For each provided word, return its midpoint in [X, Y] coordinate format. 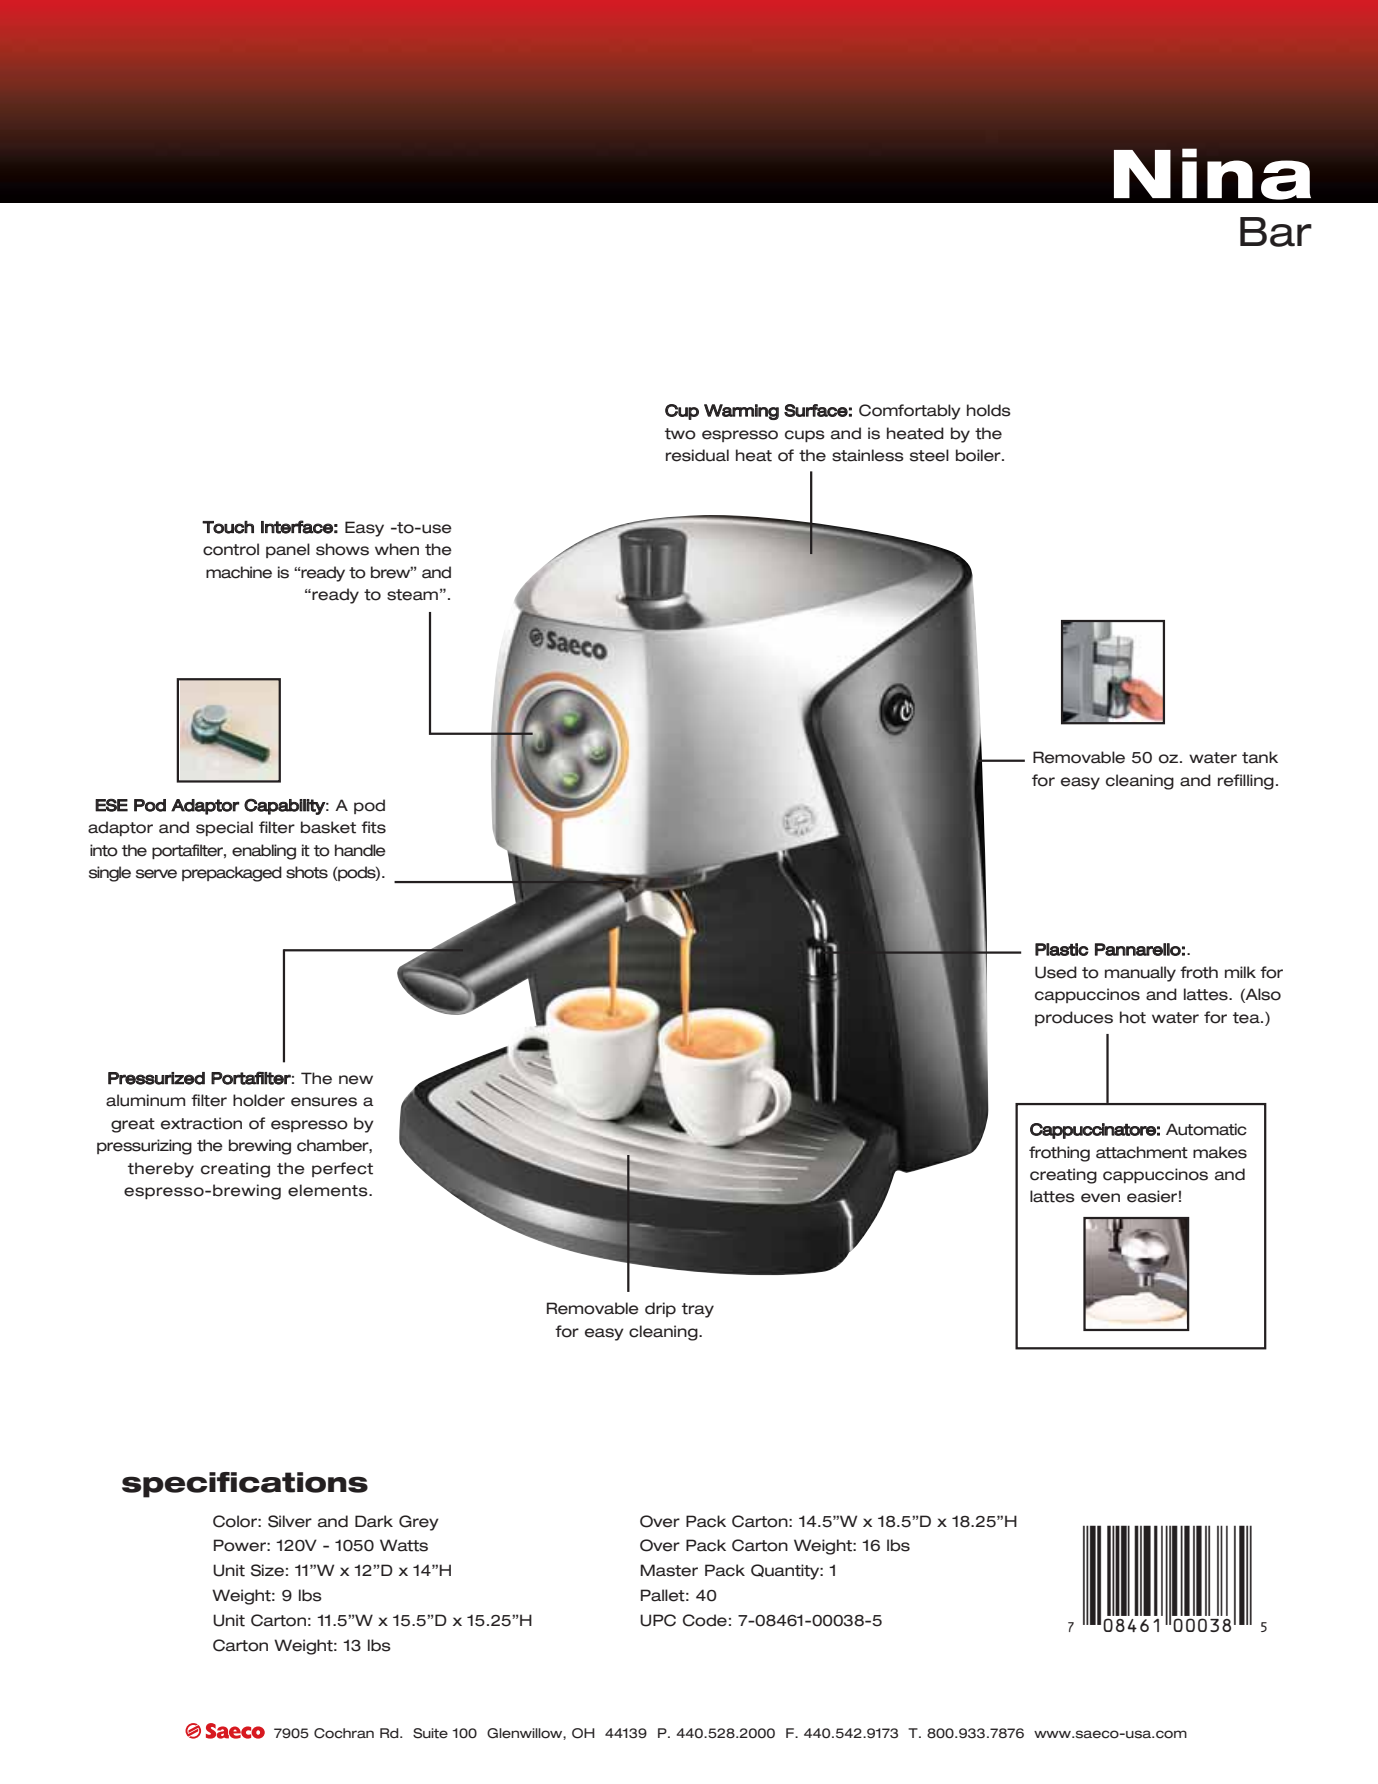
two [680, 434]
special [224, 828]
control [231, 549]
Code [705, 1620]
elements [329, 1190]
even [1100, 1198]
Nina [1212, 174]
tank [1260, 757]
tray [698, 1310]
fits [373, 827]
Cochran [344, 1733]
